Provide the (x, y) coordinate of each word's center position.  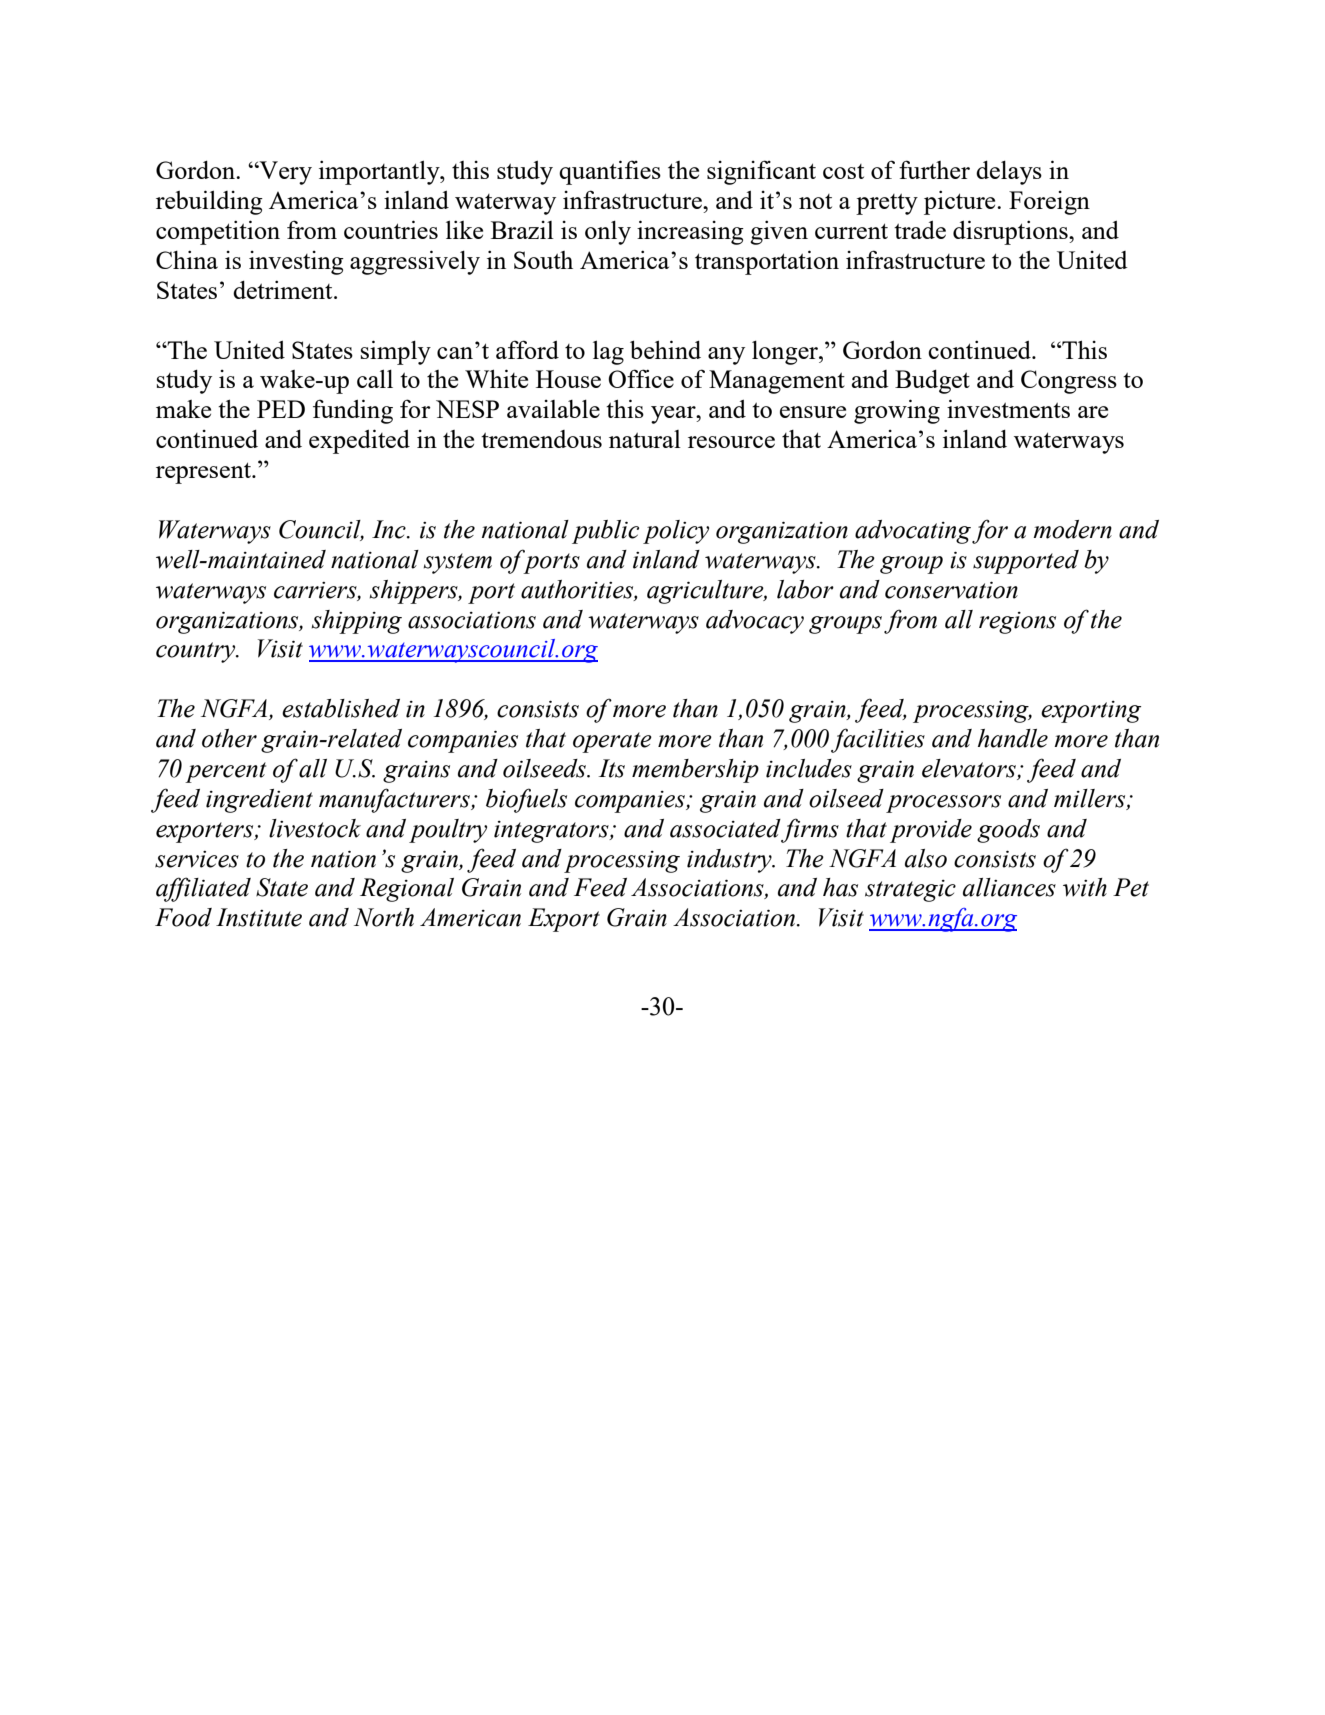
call (375, 378)
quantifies (610, 172)
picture (961, 202)
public (605, 532)
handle (1013, 738)
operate (612, 742)
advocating (913, 532)
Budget (932, 382)
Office (641, 378)
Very (284, 173)
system (458, 563)
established (341, 708)
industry (730, 861)
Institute (259, 917)
